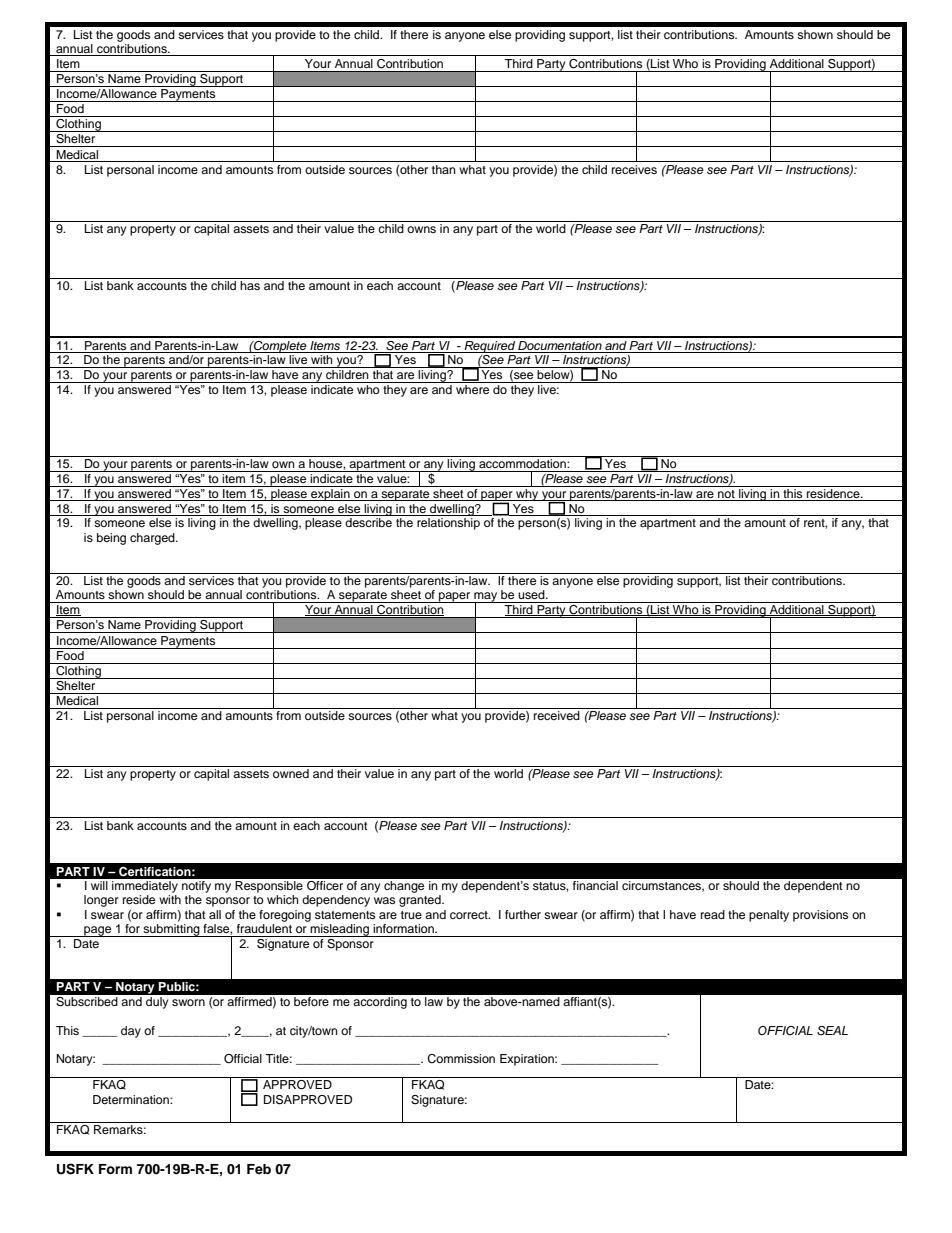 This screenshot has width=952, height=1233. I want to click on owns, so click(421, 229).
